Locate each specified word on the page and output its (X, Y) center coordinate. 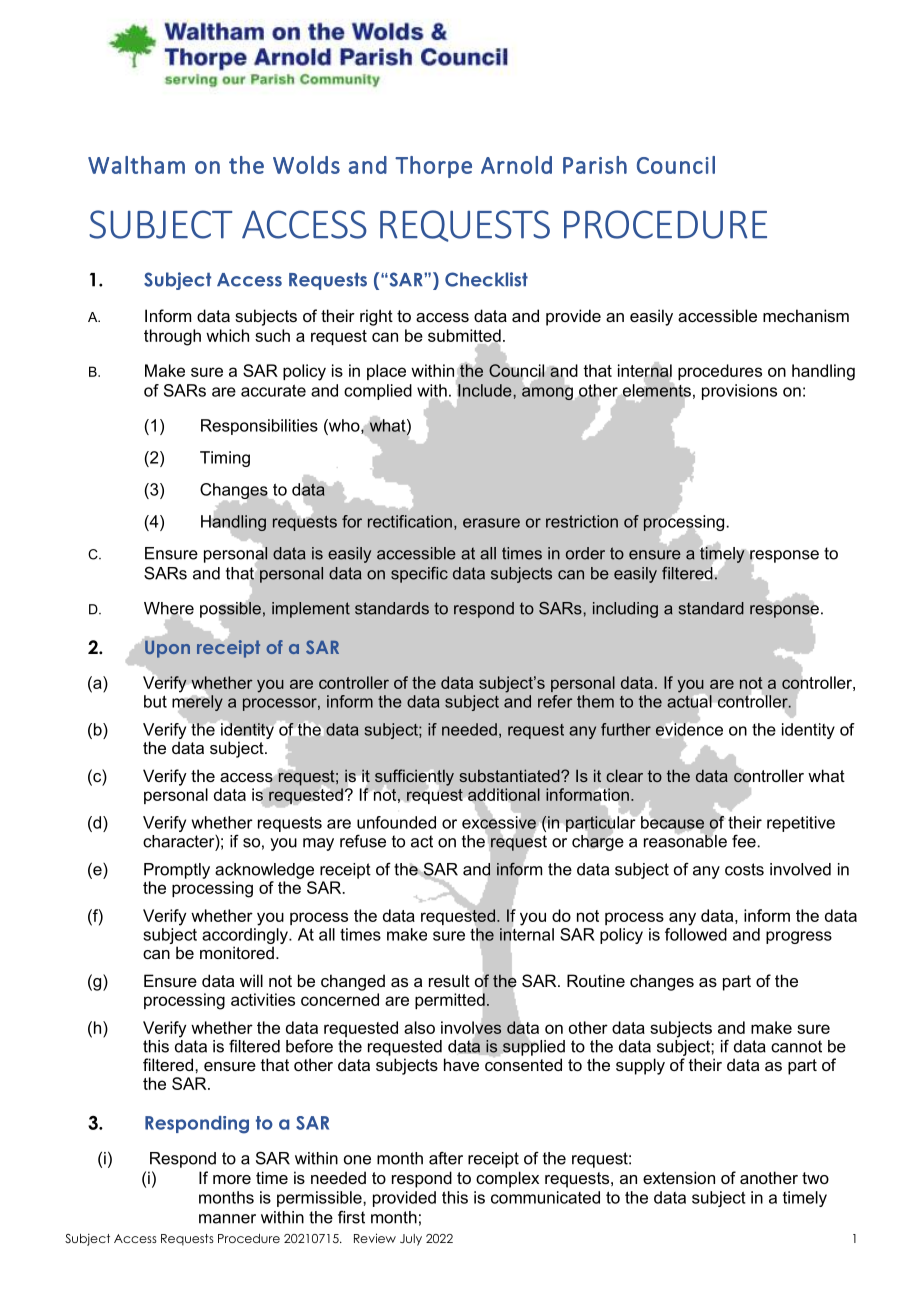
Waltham (136, 165)
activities (263, 999)
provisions (739, 392)
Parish (595, 165)
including (625, 610)
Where (169, 609)
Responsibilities (259, 427)
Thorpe (433, 167)
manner (227, 1219)
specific (419, 575)
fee (744, 841)
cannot (796, 1046)
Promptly (177, 871)
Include (484, 391)
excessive (499, 822)
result (449, 980)
